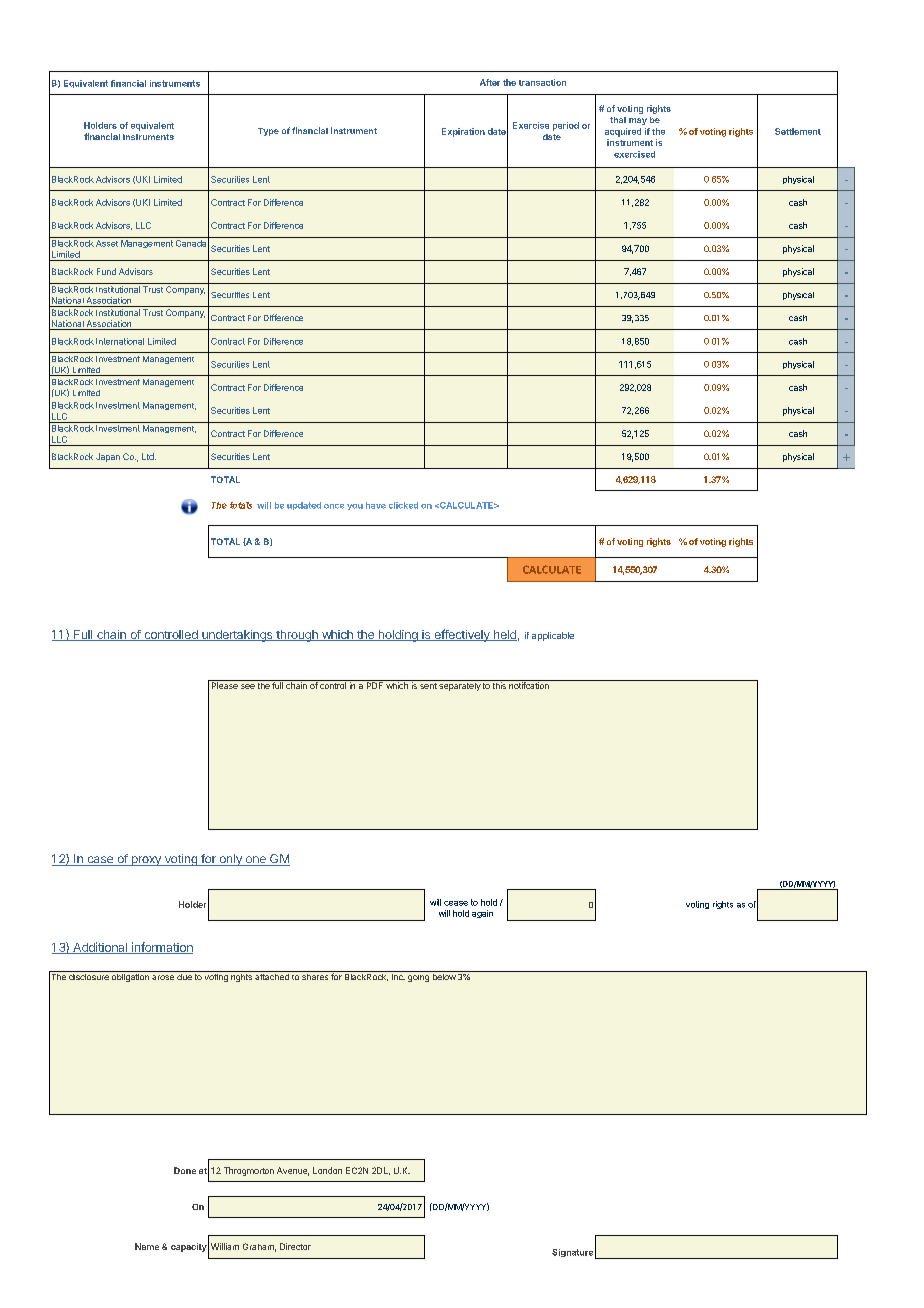 Image resolution: width=924 pixels, height=1308 pixels. I want to click on applicable, so click(553, 636).
